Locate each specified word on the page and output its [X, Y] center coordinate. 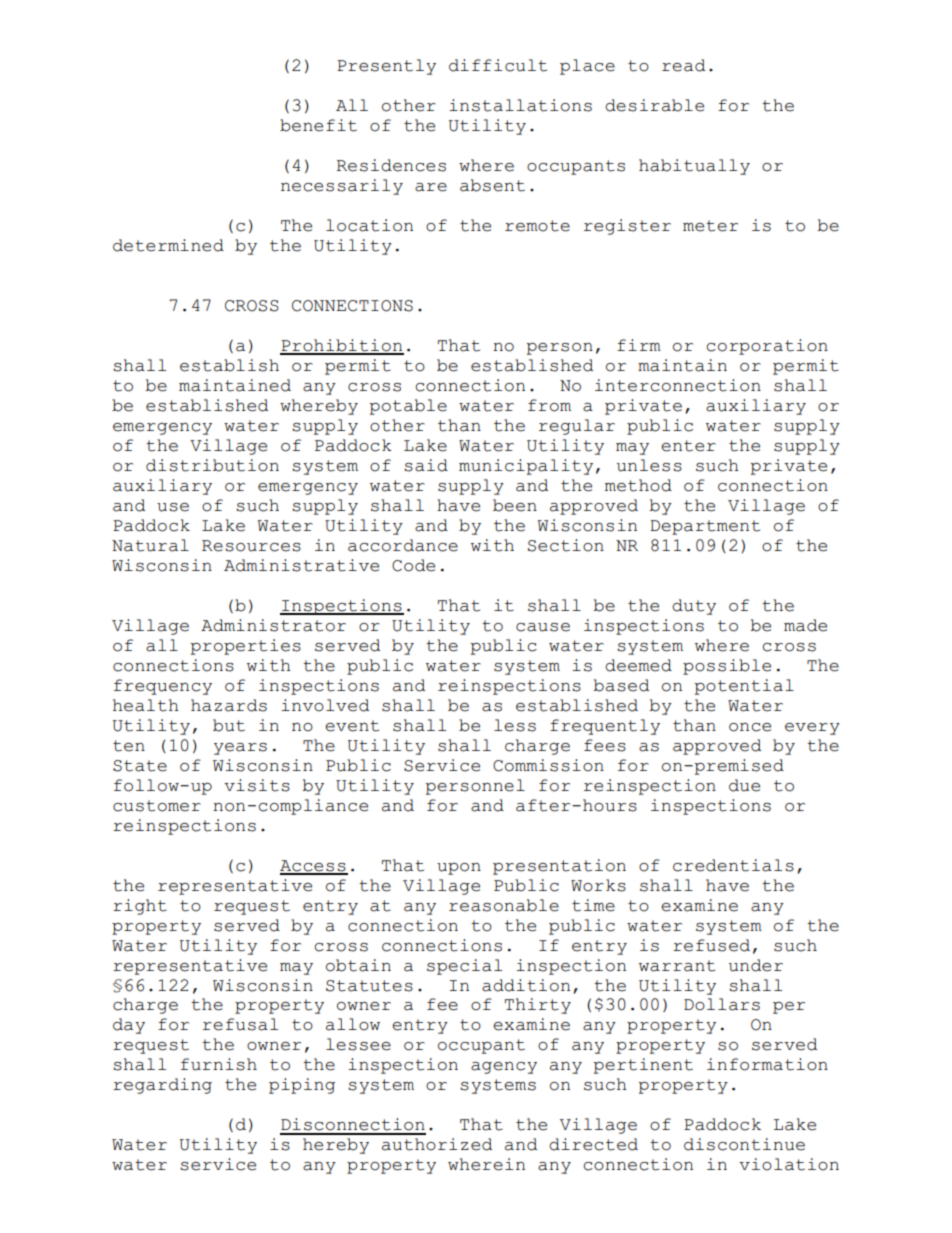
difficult [498, 65]
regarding [162, 1086]
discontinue [744, 1144]
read [683, 65]
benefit [318, 125]
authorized [437, 1144]
